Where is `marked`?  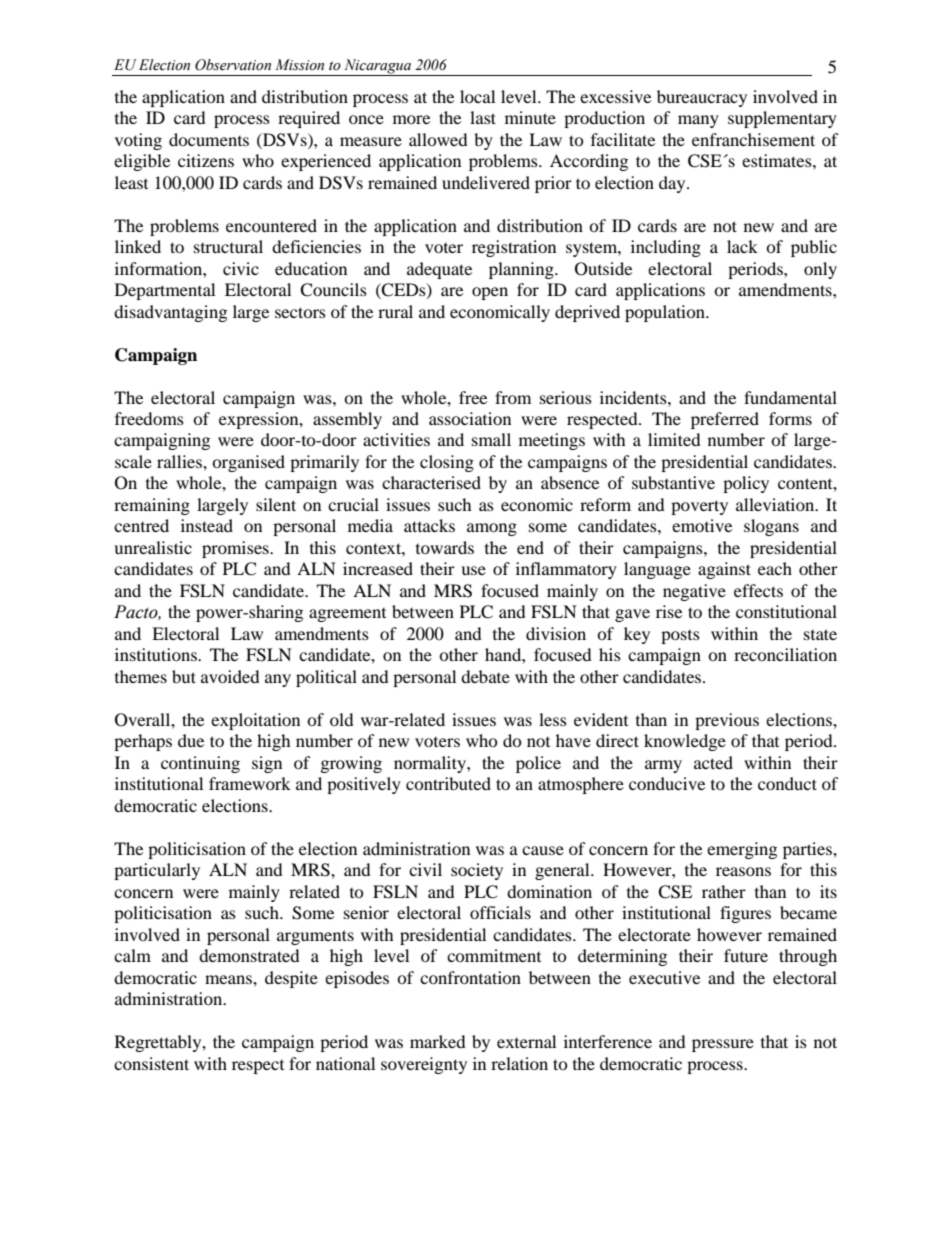 marked is located at coordinates (438, 1041).
